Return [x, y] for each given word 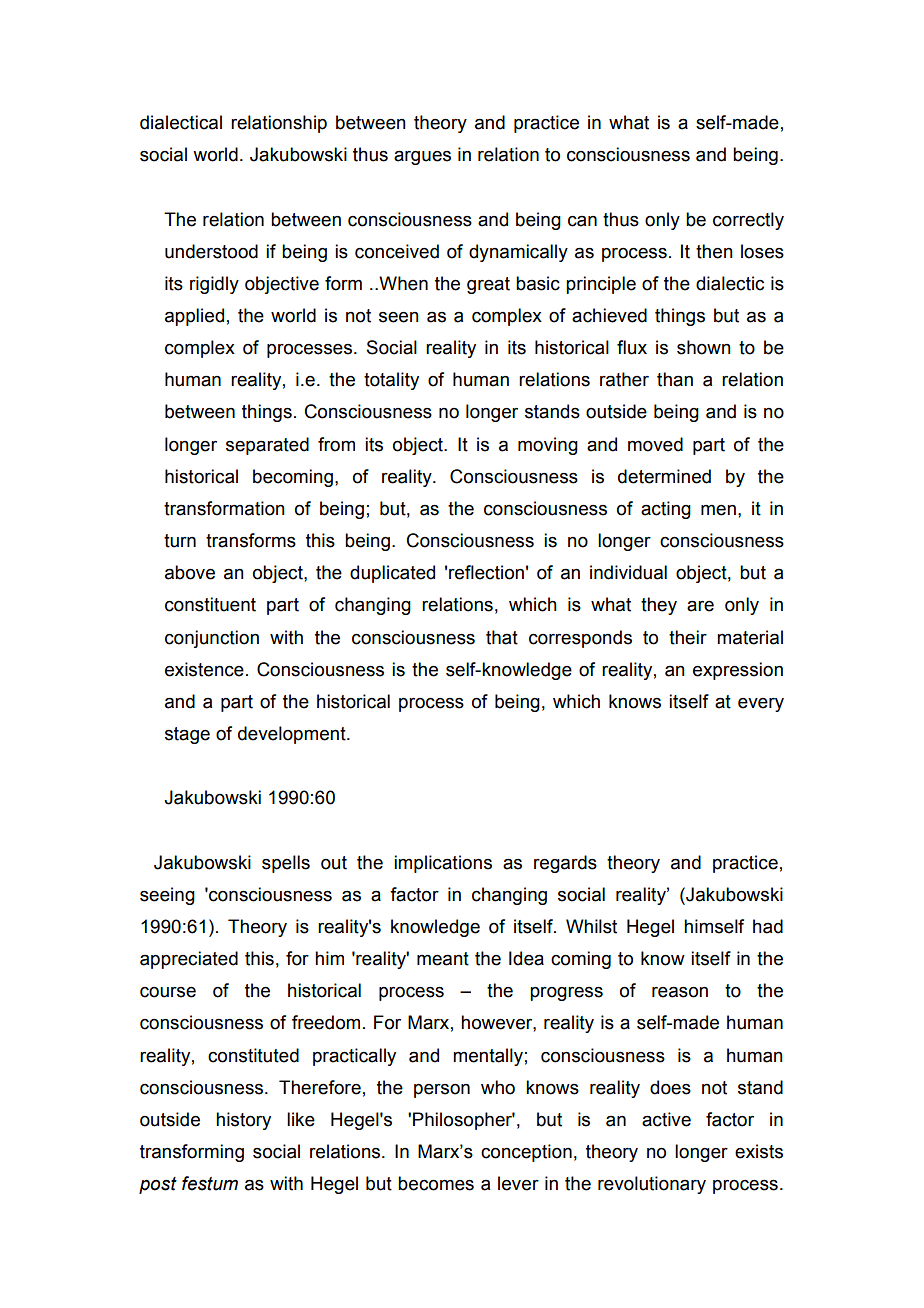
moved [655, 444]
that [502, 637]
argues [422, 157]
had [768, 926]
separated [267, 446]
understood [211, 251]
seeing [167, 896]
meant [443, 959]
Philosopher [464, 1121]
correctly [748, 221]
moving [548, 446]
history [243, 1121]
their [688, 637]
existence [204, 669]
